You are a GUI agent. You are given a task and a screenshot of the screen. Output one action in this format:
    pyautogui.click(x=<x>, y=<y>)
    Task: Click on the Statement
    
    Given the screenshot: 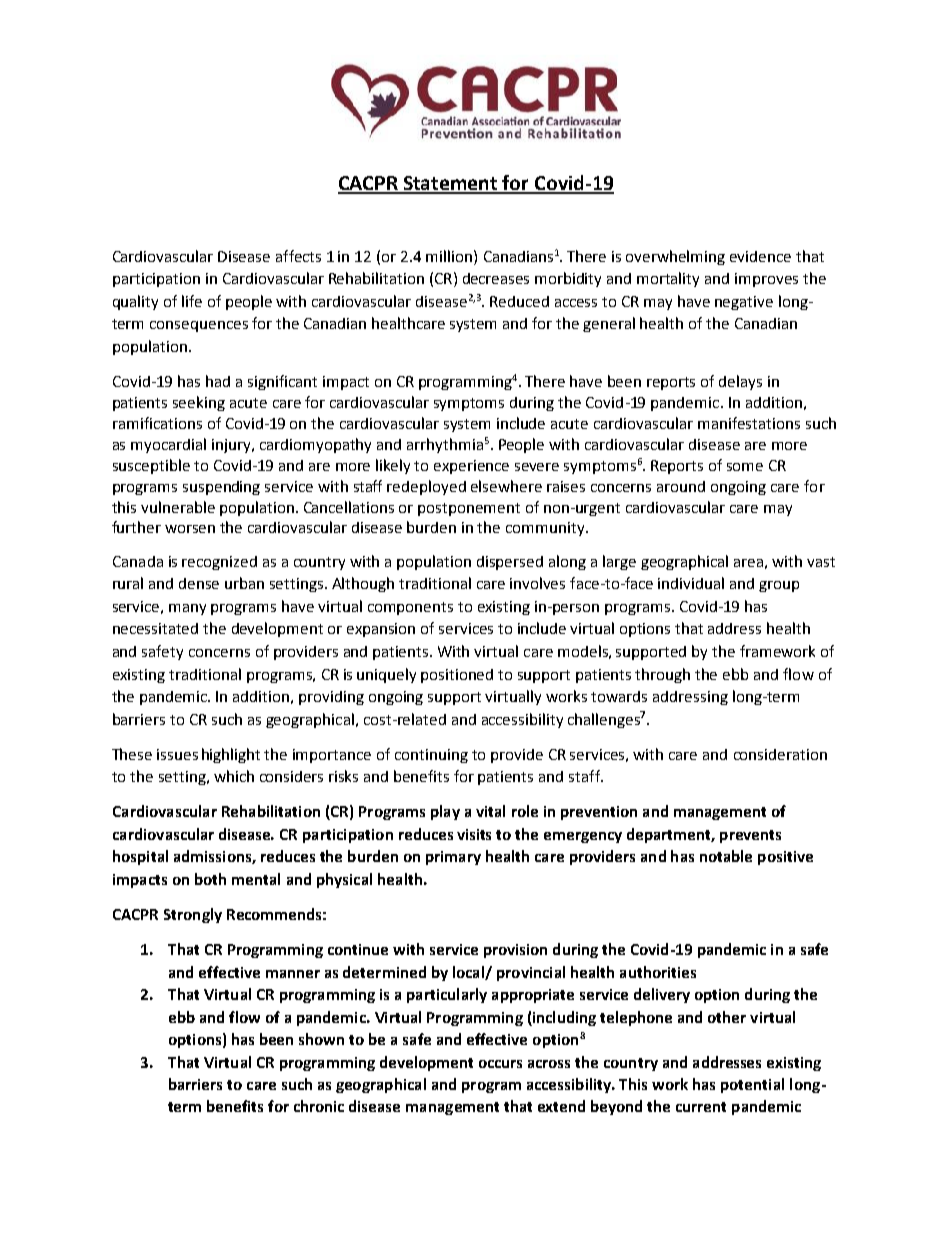 What is the action you would take?
    pyautogui.click(x=451, y=184)
